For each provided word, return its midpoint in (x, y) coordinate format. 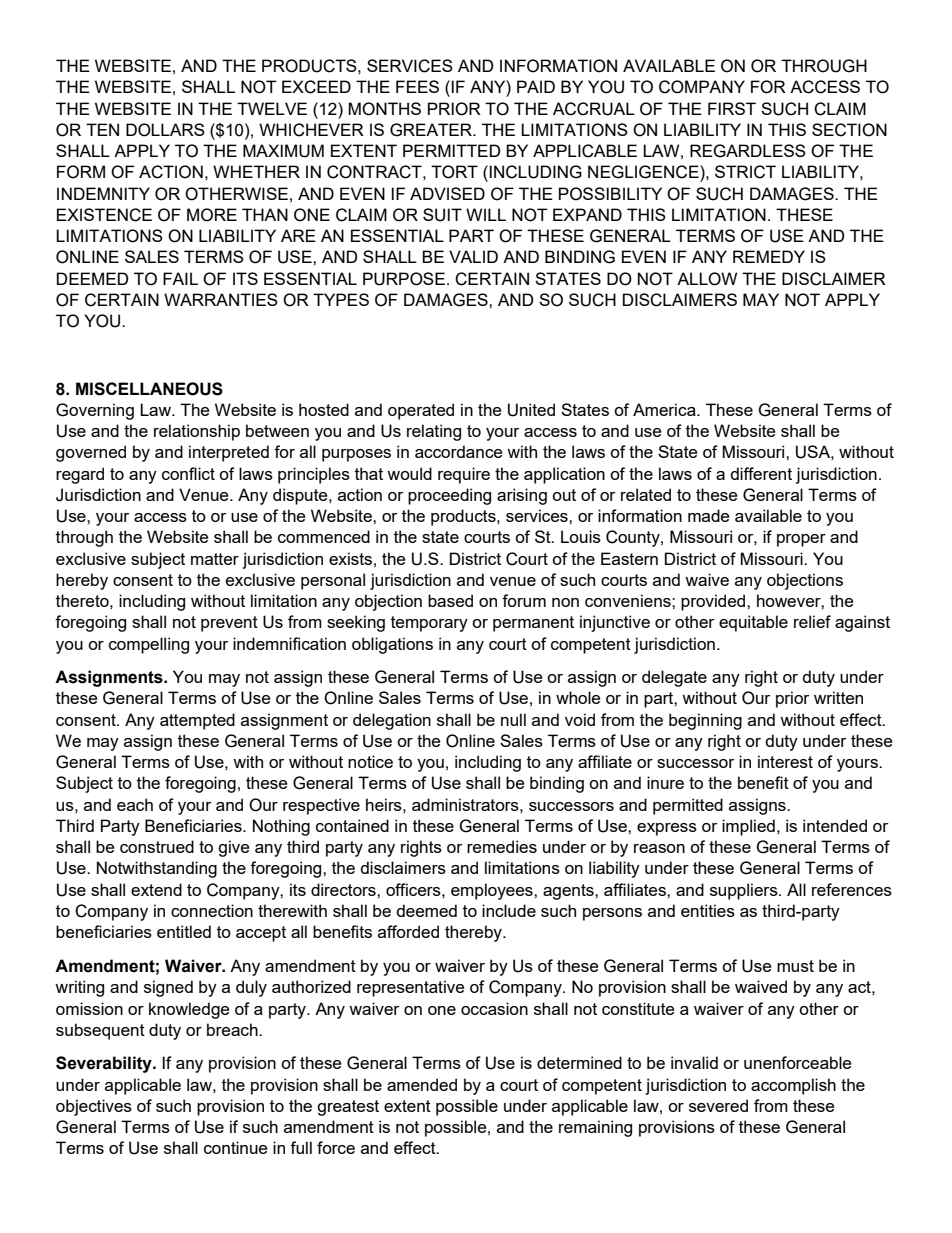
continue (235, 1147)
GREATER (432, 130)
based (450, 600)
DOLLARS (165, 130)
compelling (149, 645)
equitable (753, 623)
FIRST (732, 108)
